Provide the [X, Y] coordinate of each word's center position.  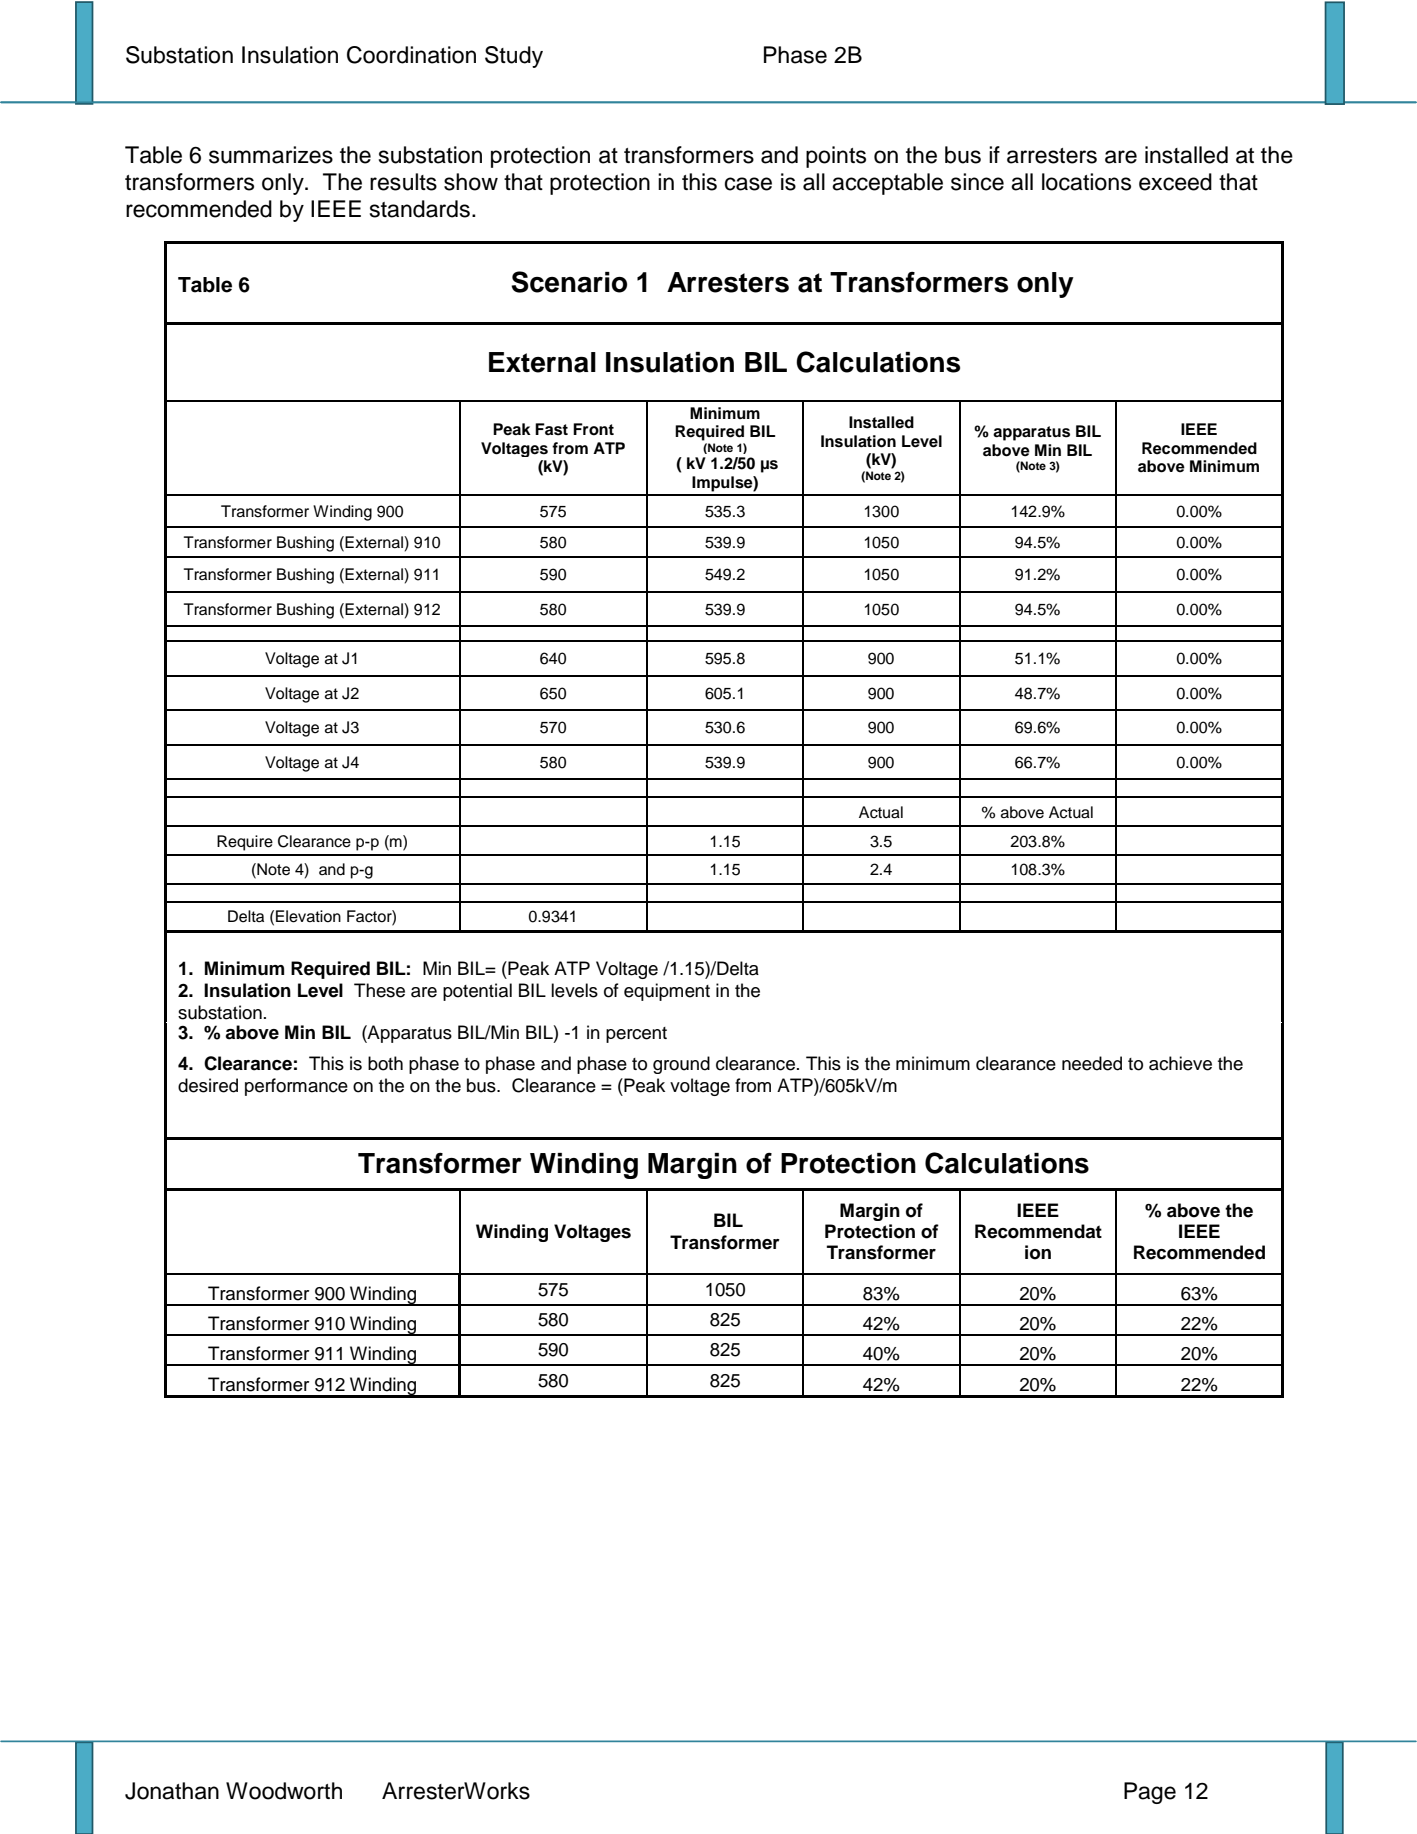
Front [593, 429]
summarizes [271, 155]
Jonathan [172, 1791]
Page [1150, 1793]
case [748, 184]
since [977, 182]
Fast [551, 429]
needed [1092, 1063]
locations [1086, 182]
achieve [1180, 1063]
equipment [667, 992]
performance [296, 1087]
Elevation [308, 916]
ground [681, 1065]
